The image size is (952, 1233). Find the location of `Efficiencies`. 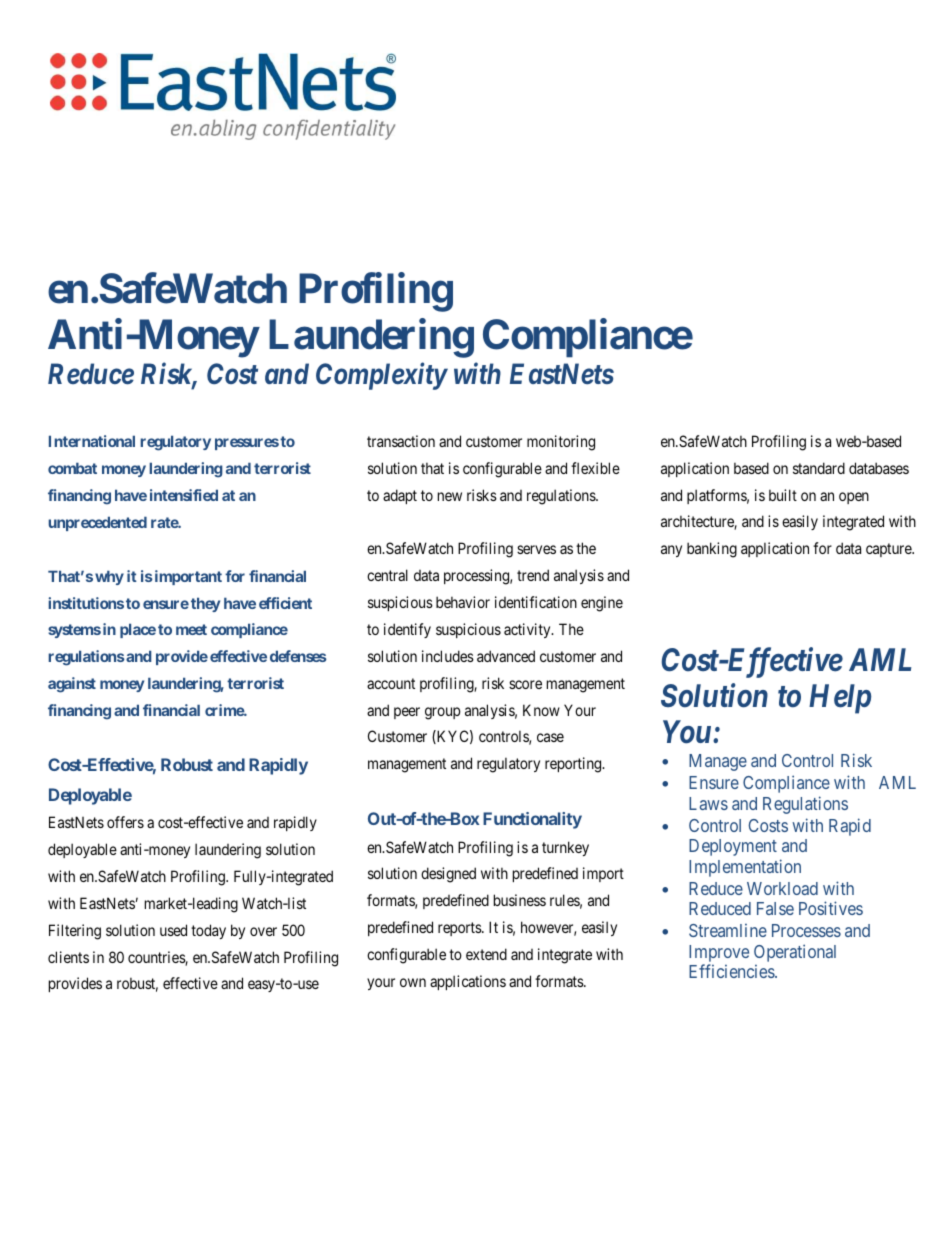

Efficiencies is located at coordinates (732, 971).
